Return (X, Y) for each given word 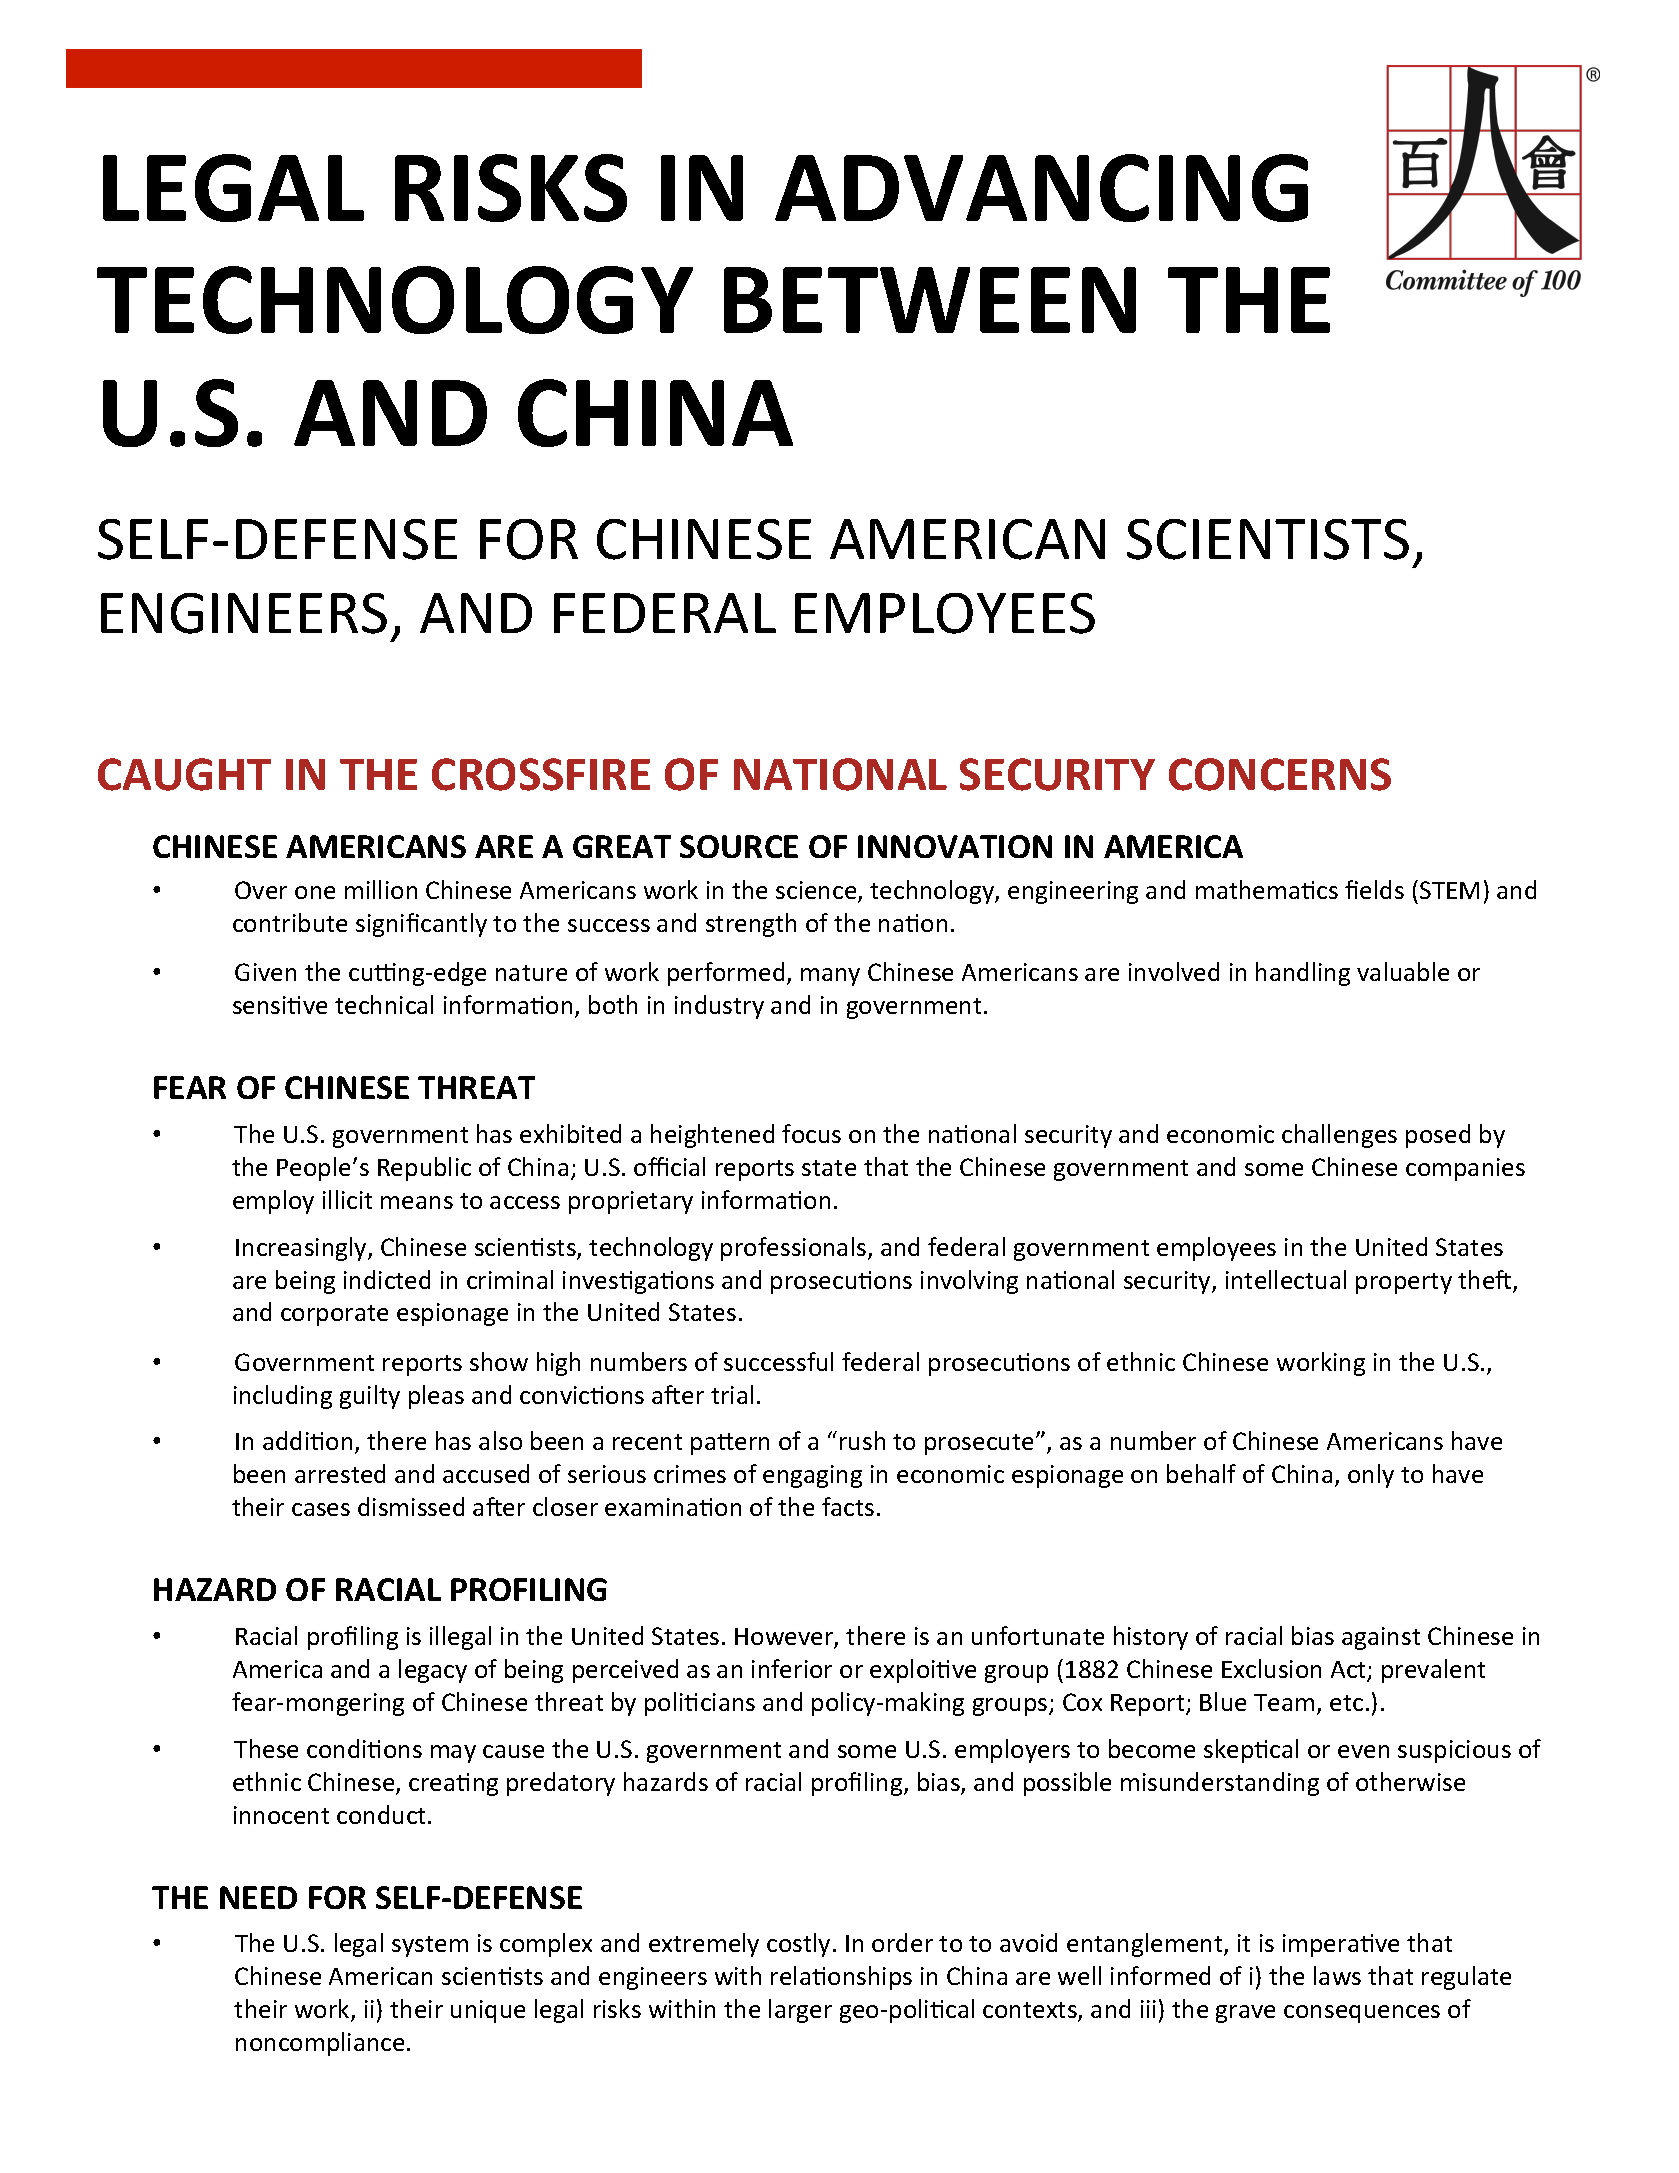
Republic (424, 1169)
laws (1337, 1975)
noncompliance (320, 2044)
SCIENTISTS (1268, 539)
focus (811, 1133)
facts (848, 1506)
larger (800, 2011)
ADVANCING (1041, 188)
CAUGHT (184, 774)
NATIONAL (840, 774)
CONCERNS (1280, 774)
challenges (1339, 1136)
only (1371, 1476)
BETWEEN (930, 300)
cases (321, 1509)
